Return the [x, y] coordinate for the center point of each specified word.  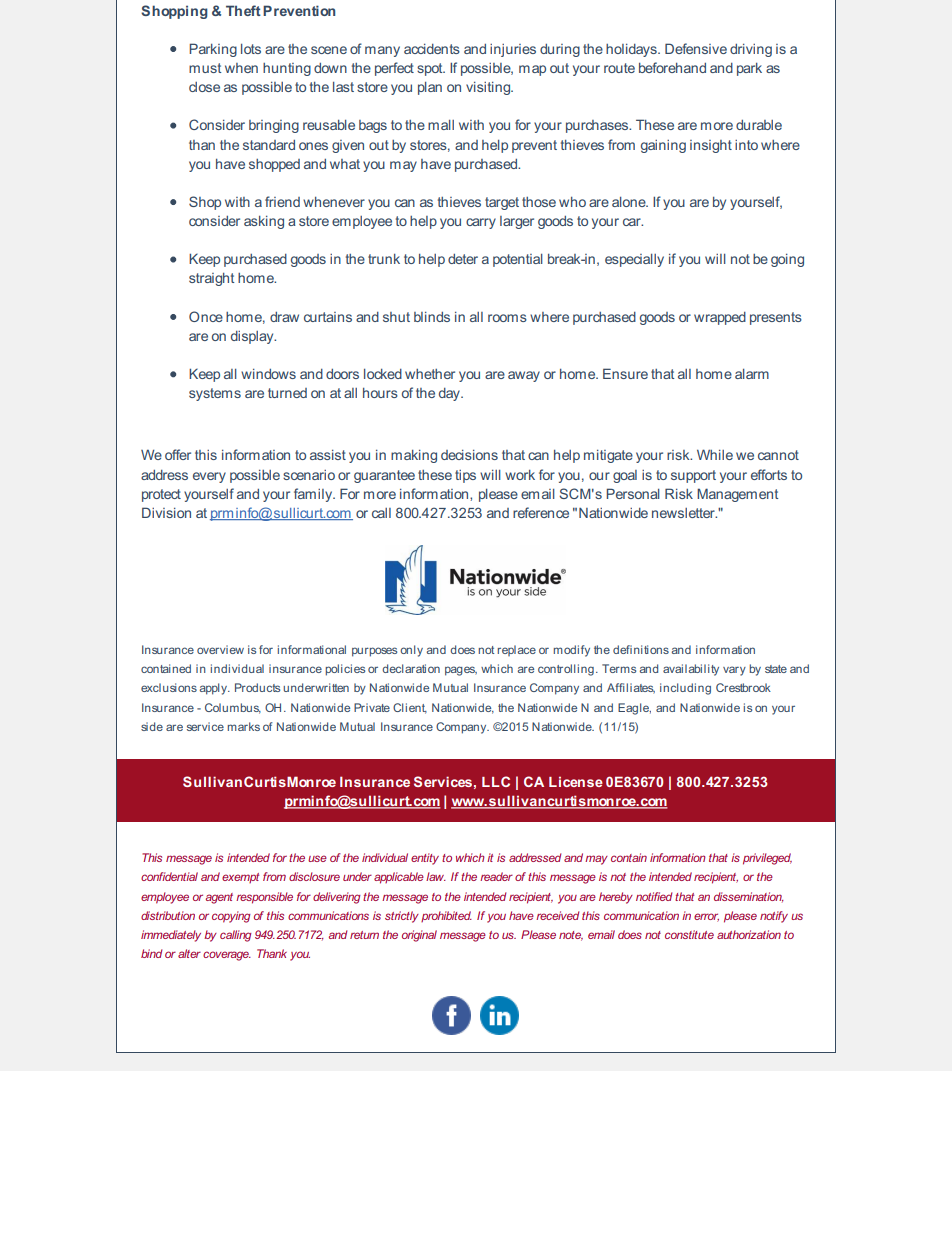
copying [231, 917]
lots [251, 49]
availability [691, 670]
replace [516, 650]
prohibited [446, 916]
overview [220, 649]
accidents [432, 49]
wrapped [720, 318]
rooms [507, 318]
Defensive [696, 48]
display [253, 337]
